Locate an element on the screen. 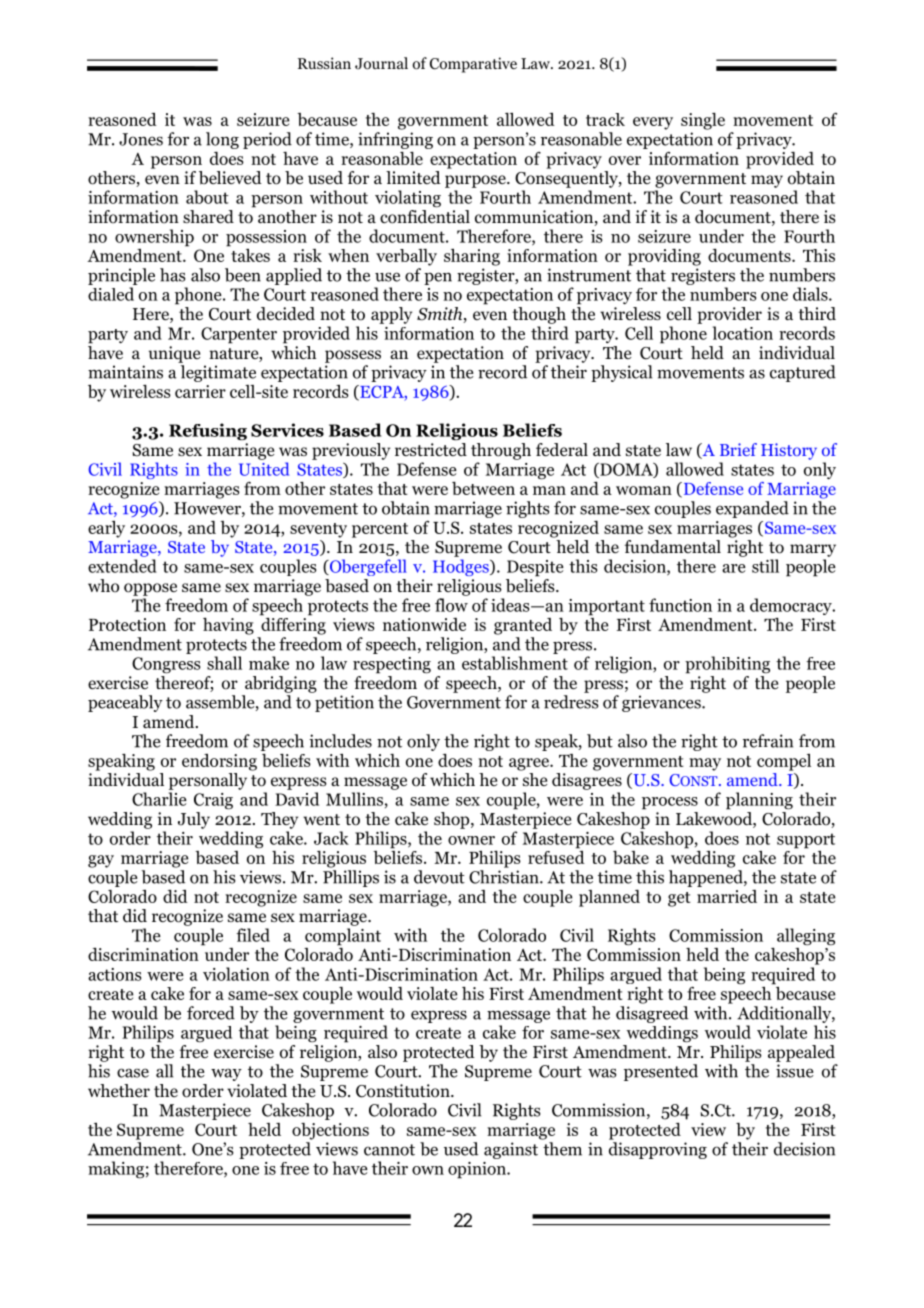 The height and width of the screenshot is (1308, 924). devout is located at coordinates (439, 877).
